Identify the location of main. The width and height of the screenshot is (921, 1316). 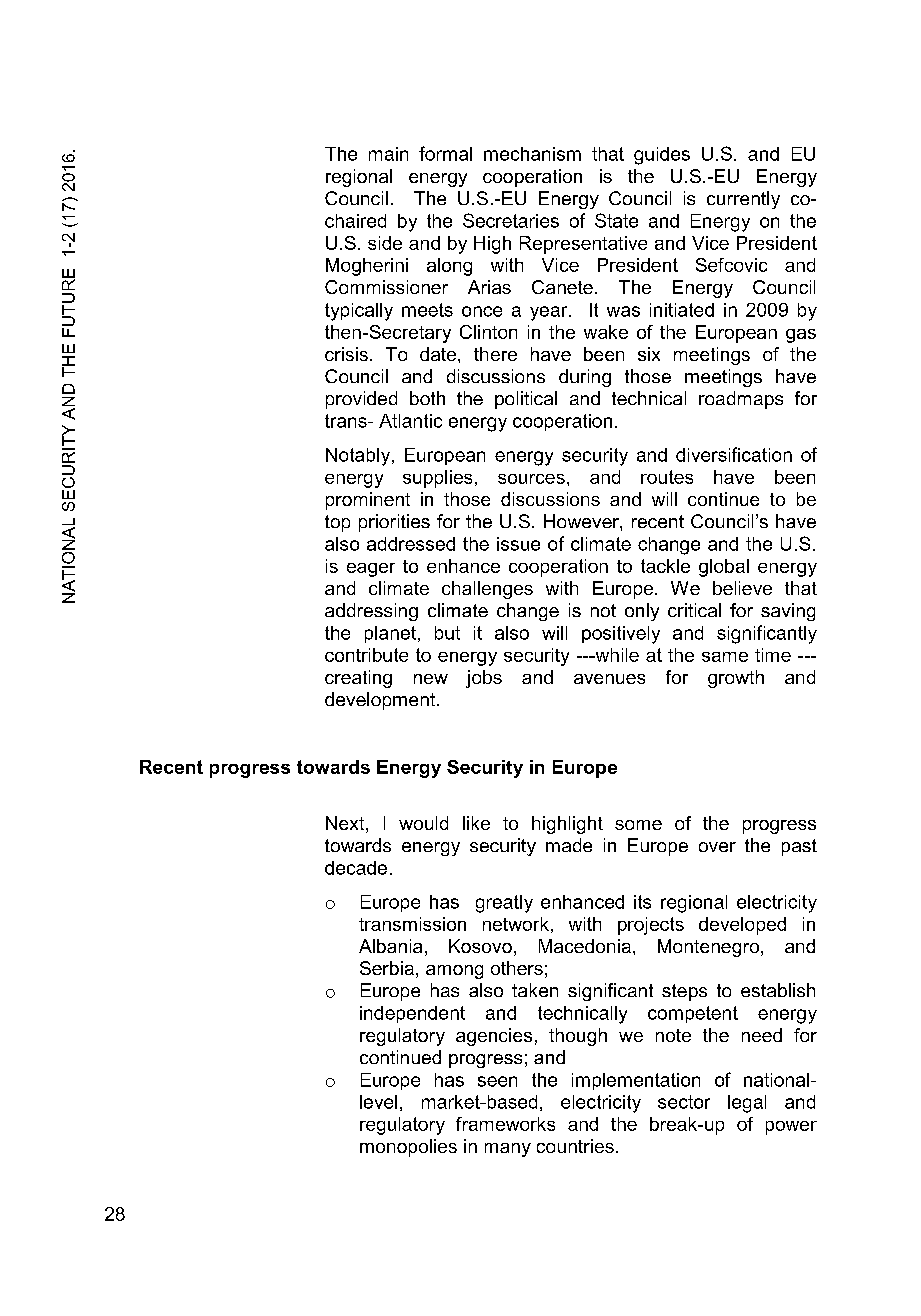
(388, 154).
